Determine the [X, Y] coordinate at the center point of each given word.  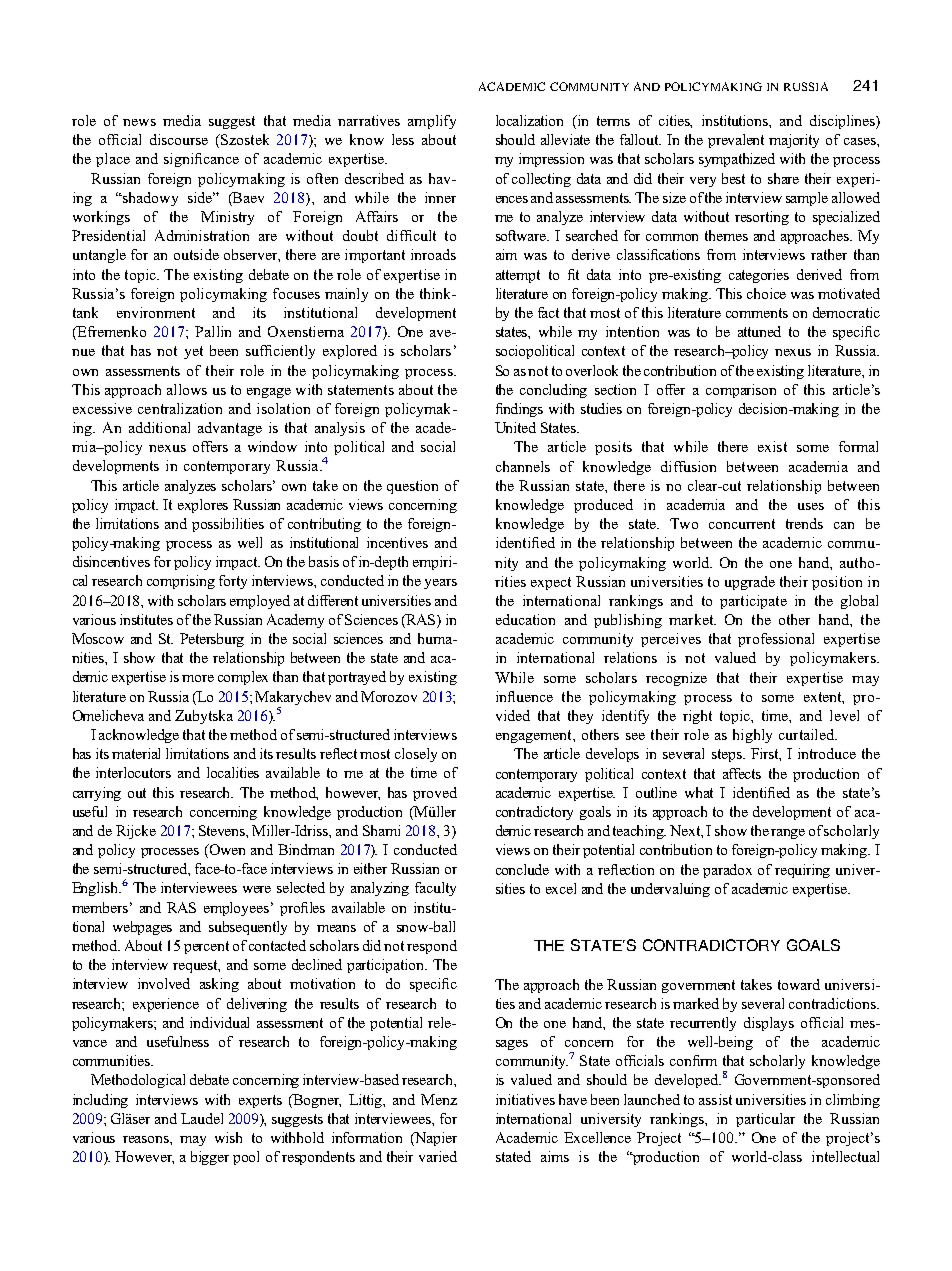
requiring [802, 871]
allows [187, 389]
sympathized [737, 160]
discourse [179, 139]
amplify [432, 122]
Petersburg [212, 640]
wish [228, 1137]
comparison [741, 391]
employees [236, 909]
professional [776, 640]
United [515, 427]
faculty [435, 889]
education [525, 619]
